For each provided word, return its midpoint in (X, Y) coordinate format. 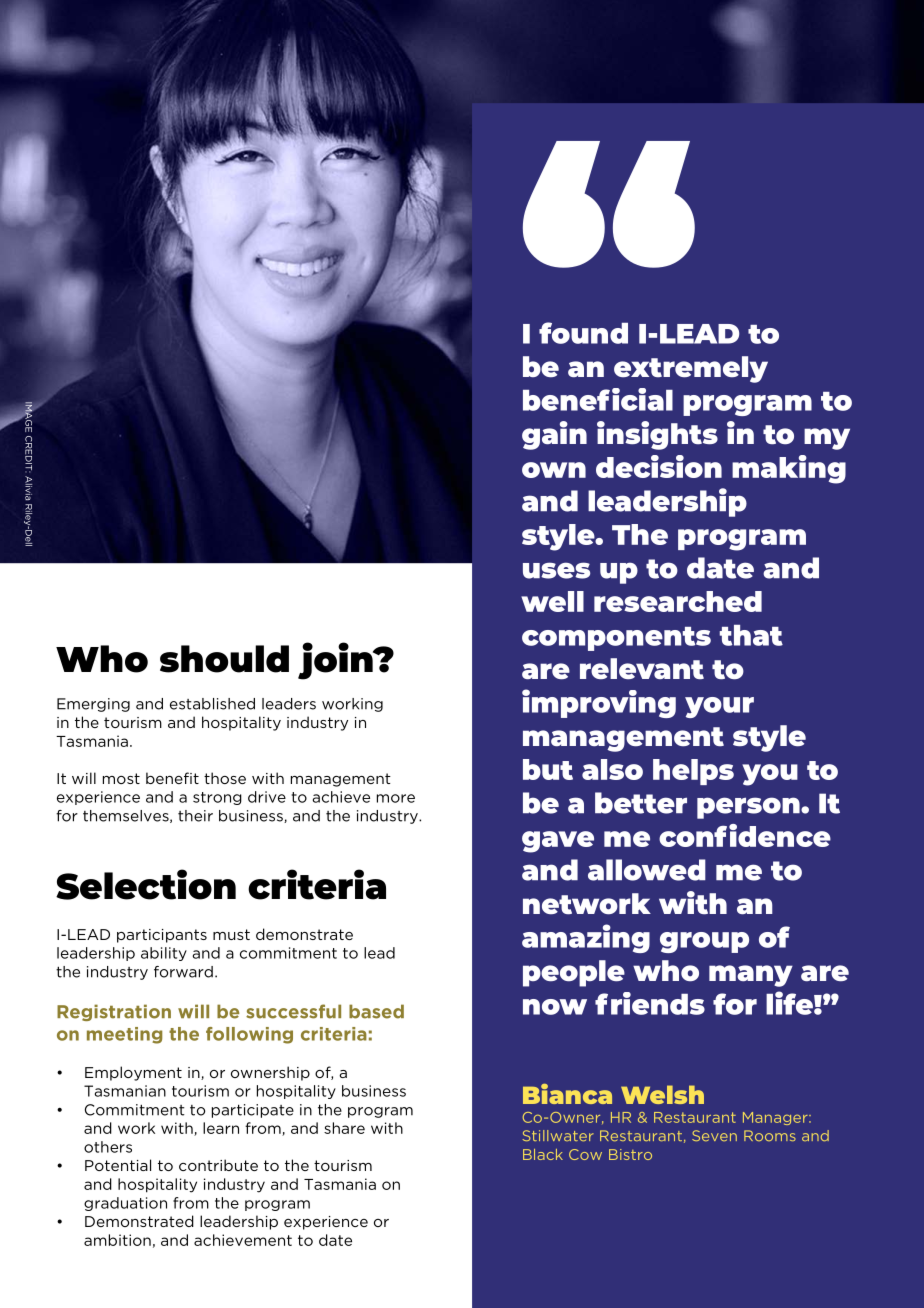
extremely (691, 369)
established (212, 704)
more (396, 798)
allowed (647, 870)
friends (650, 1003)
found (583, 333)
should (224, 659)
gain (554, 435)
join (336, 661)
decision (659, 466)
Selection (146, 884)
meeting (124, 1035)
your (719, 707)
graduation (125, 1204)
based (376, 1011)
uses (556, 570)
